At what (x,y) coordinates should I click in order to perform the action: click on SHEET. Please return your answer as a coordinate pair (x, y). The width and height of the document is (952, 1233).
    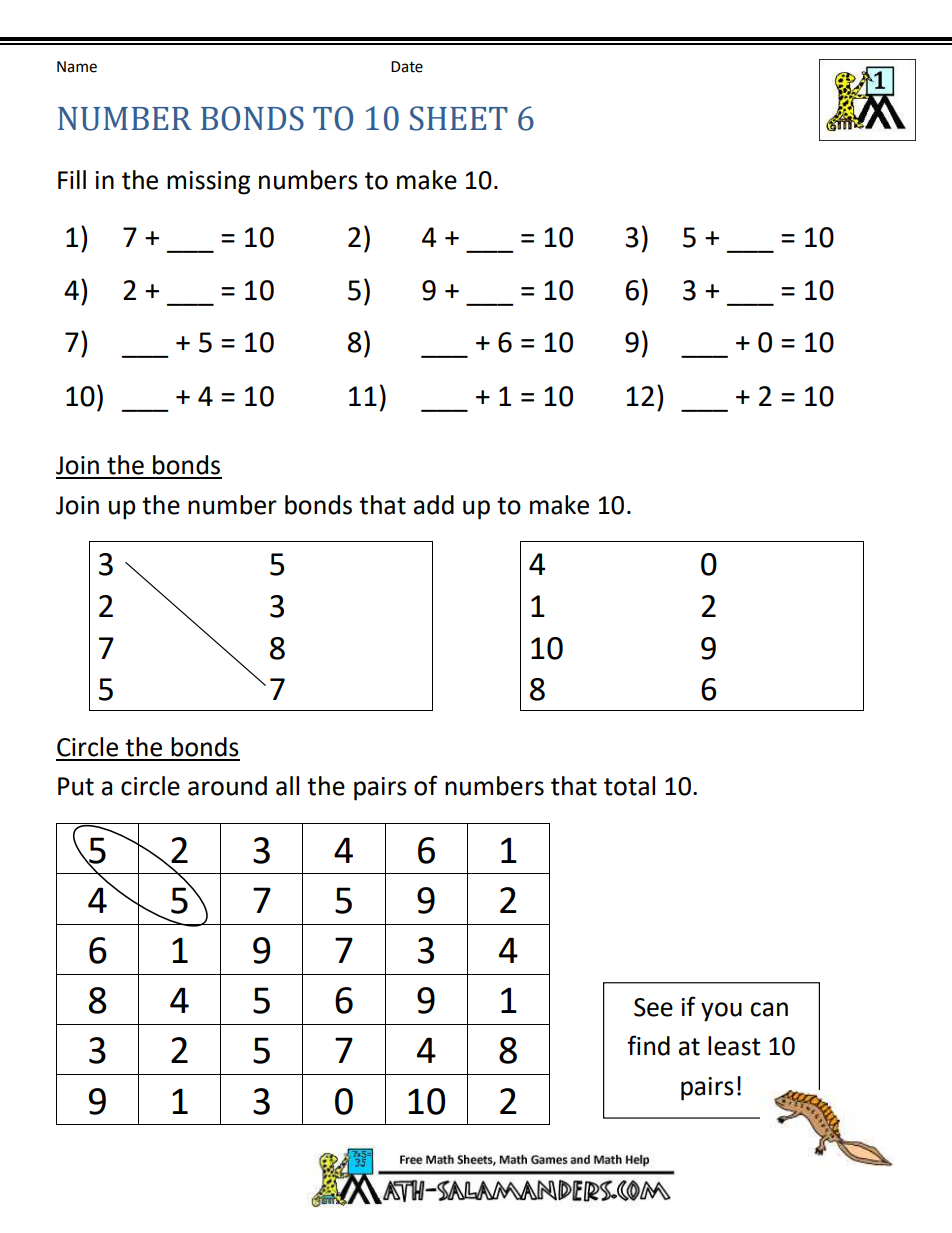
    Looking at the image, I should click on (459, 118).
